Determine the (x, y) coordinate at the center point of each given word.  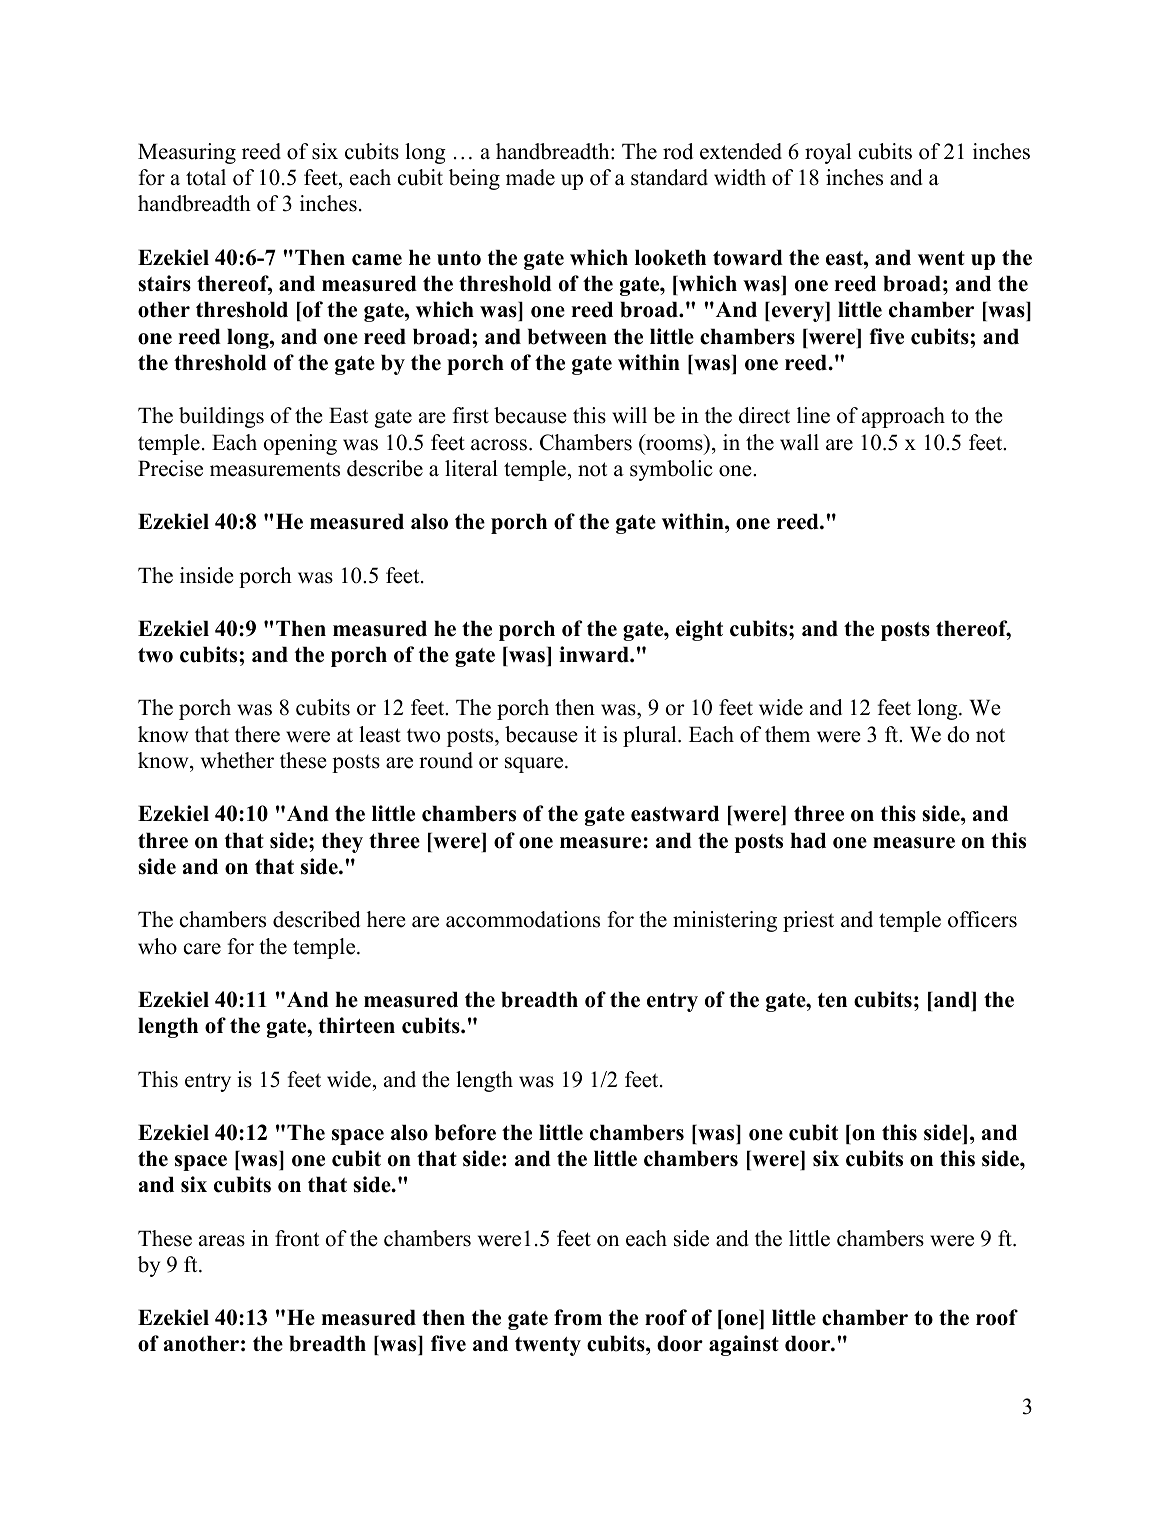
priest (808, 921)
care (202, 949)
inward (595, 654)
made (530, 177)
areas (222, 1241)
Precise (170, 468)
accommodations (523, 919)
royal (828, 153)
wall (799, 442)
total (206, 177)
